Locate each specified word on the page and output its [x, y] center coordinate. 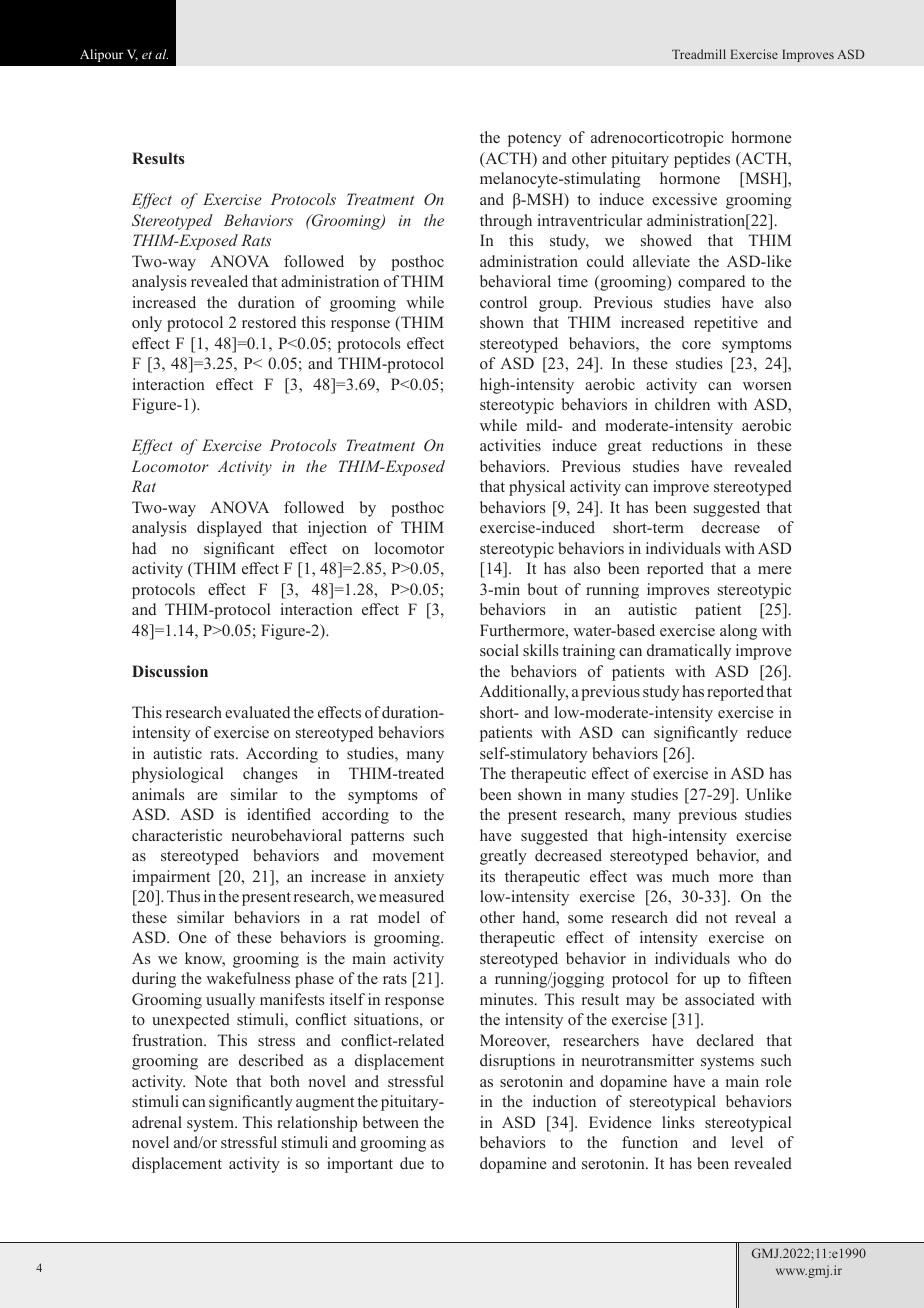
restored [269, 322]
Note [210, 1081]
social [499, 650]
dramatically [689, 652]
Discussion [170, 671]
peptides [702, 160]
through [506, 222]
